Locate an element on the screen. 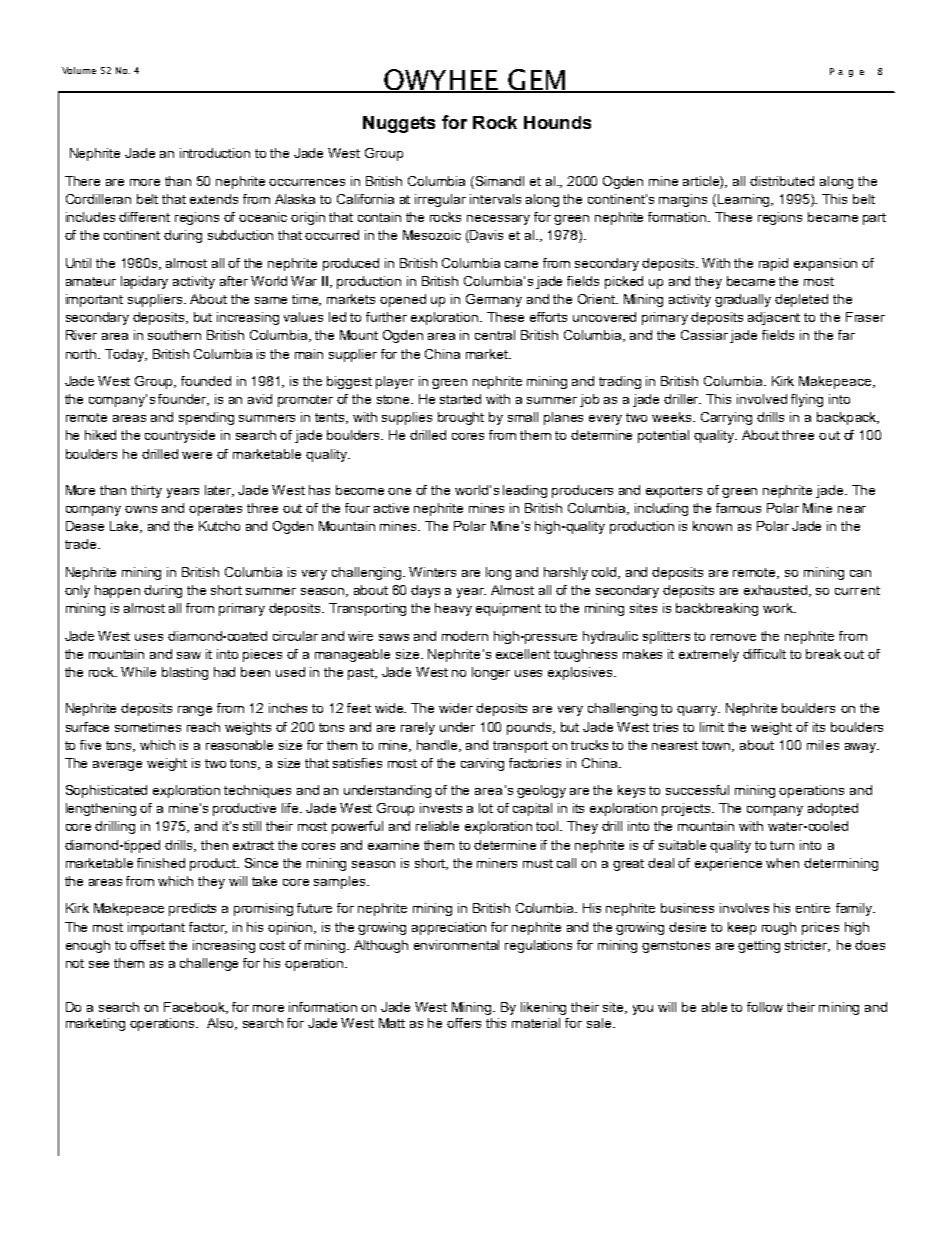 The width and height of the screenshot is (952, 1233). range is located at coordinates (195, 711).
